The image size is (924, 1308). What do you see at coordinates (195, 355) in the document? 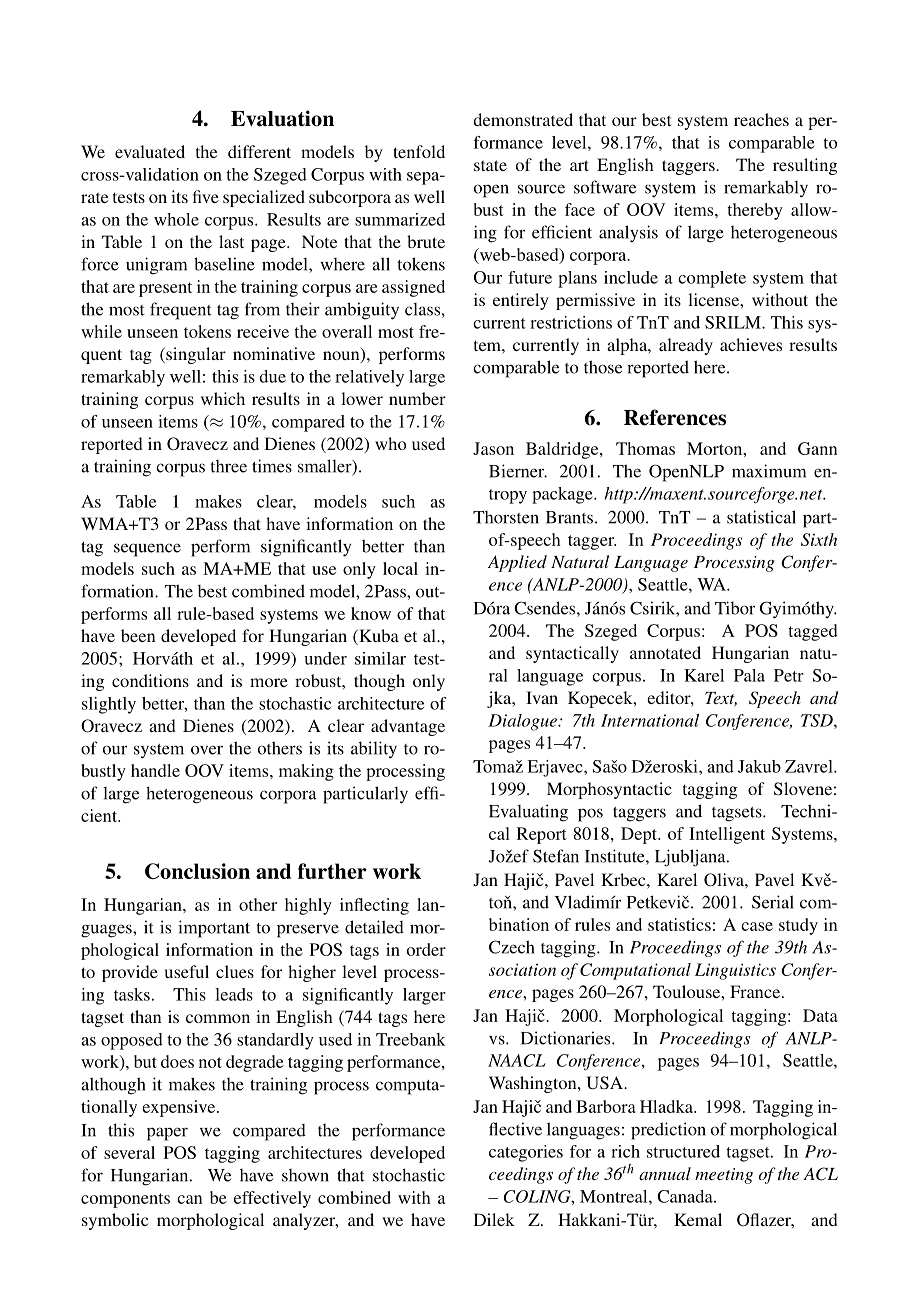
I see `singular` at bounding box center [195, 355].
